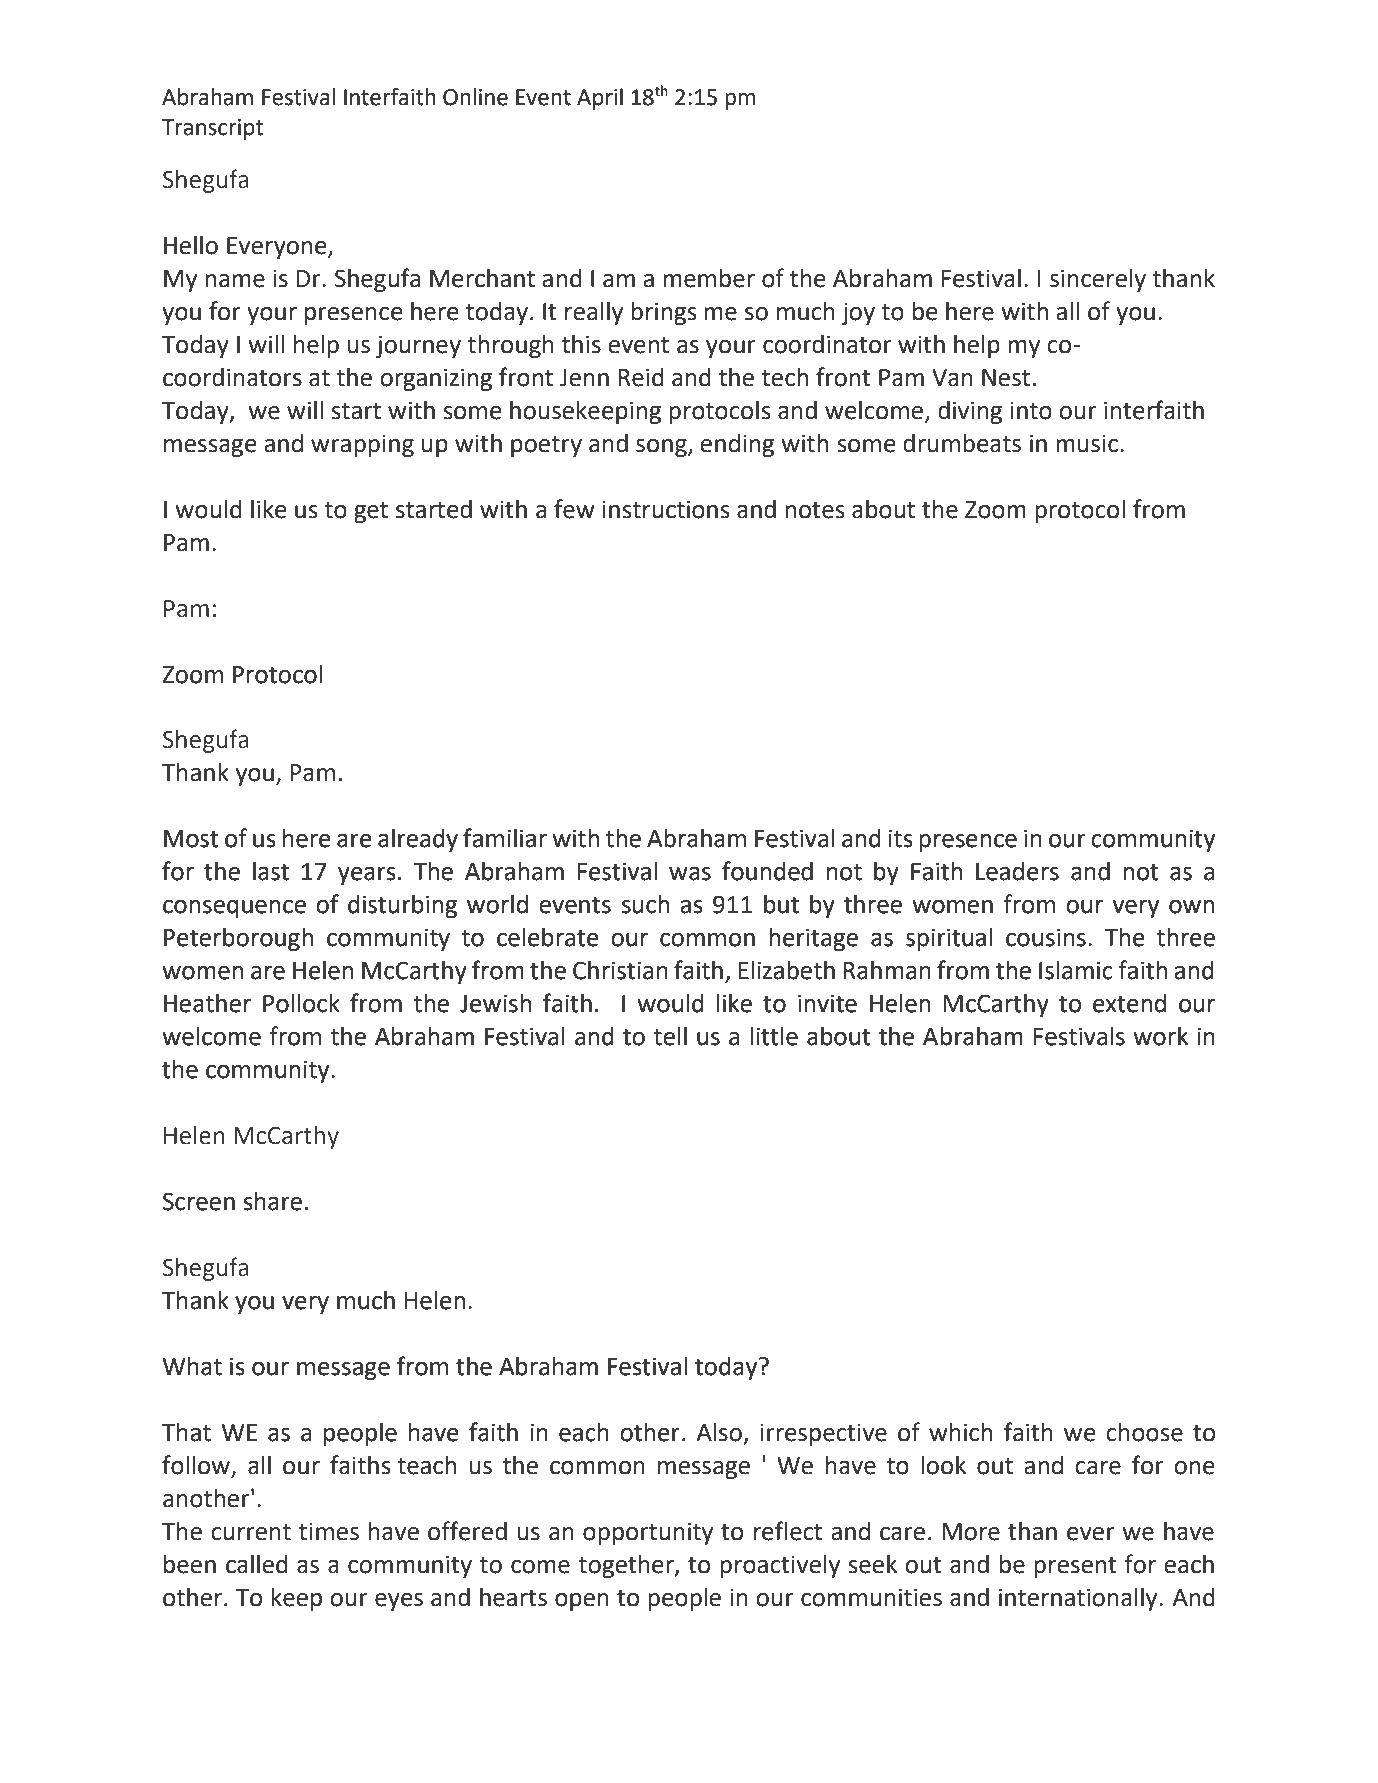  What do you see at coordinates (362, 445) in the screenshot?
I see `wrapping` at bounding box center [362, 445].
